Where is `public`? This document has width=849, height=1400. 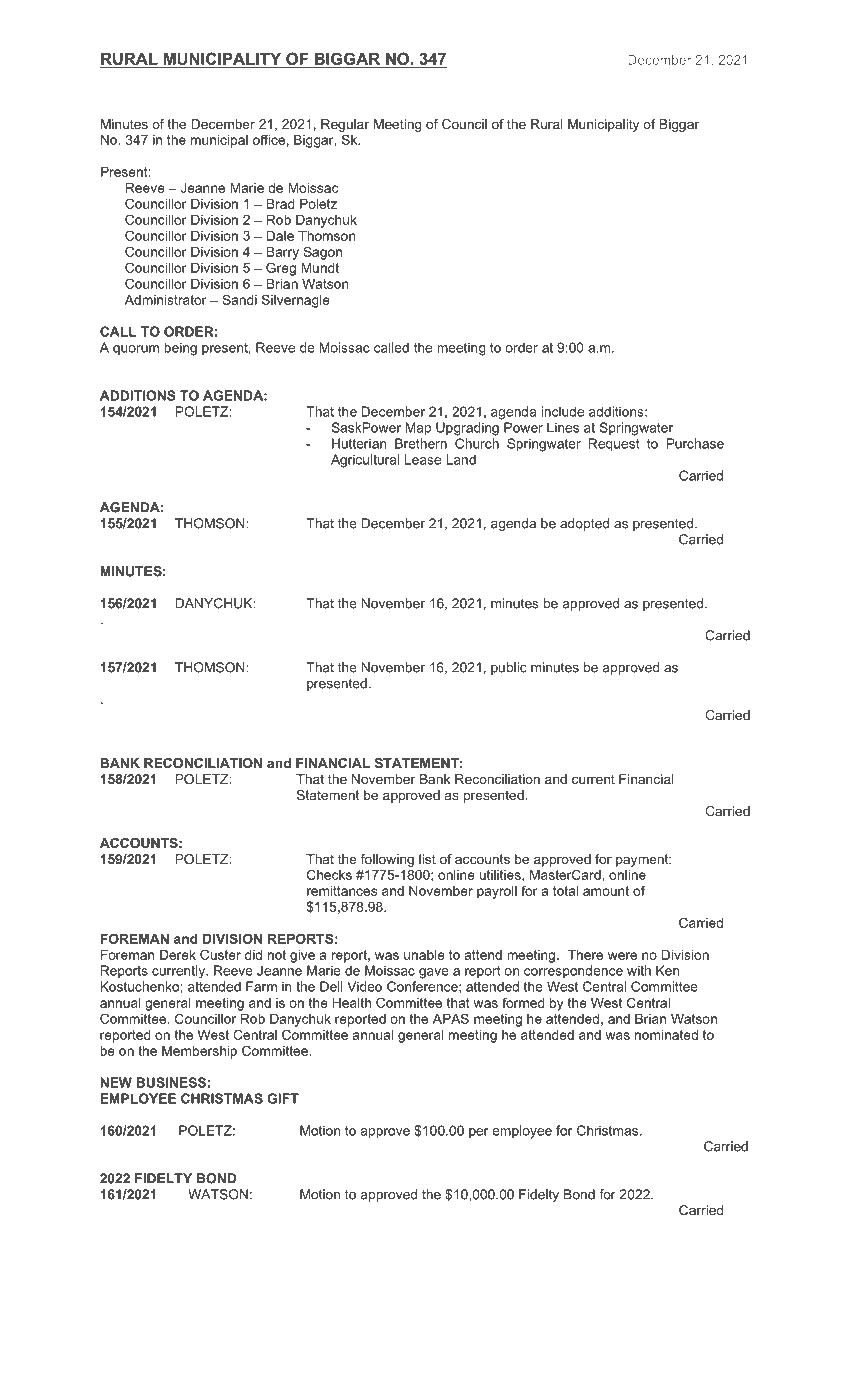 public is located at coordinates (509, 668).
